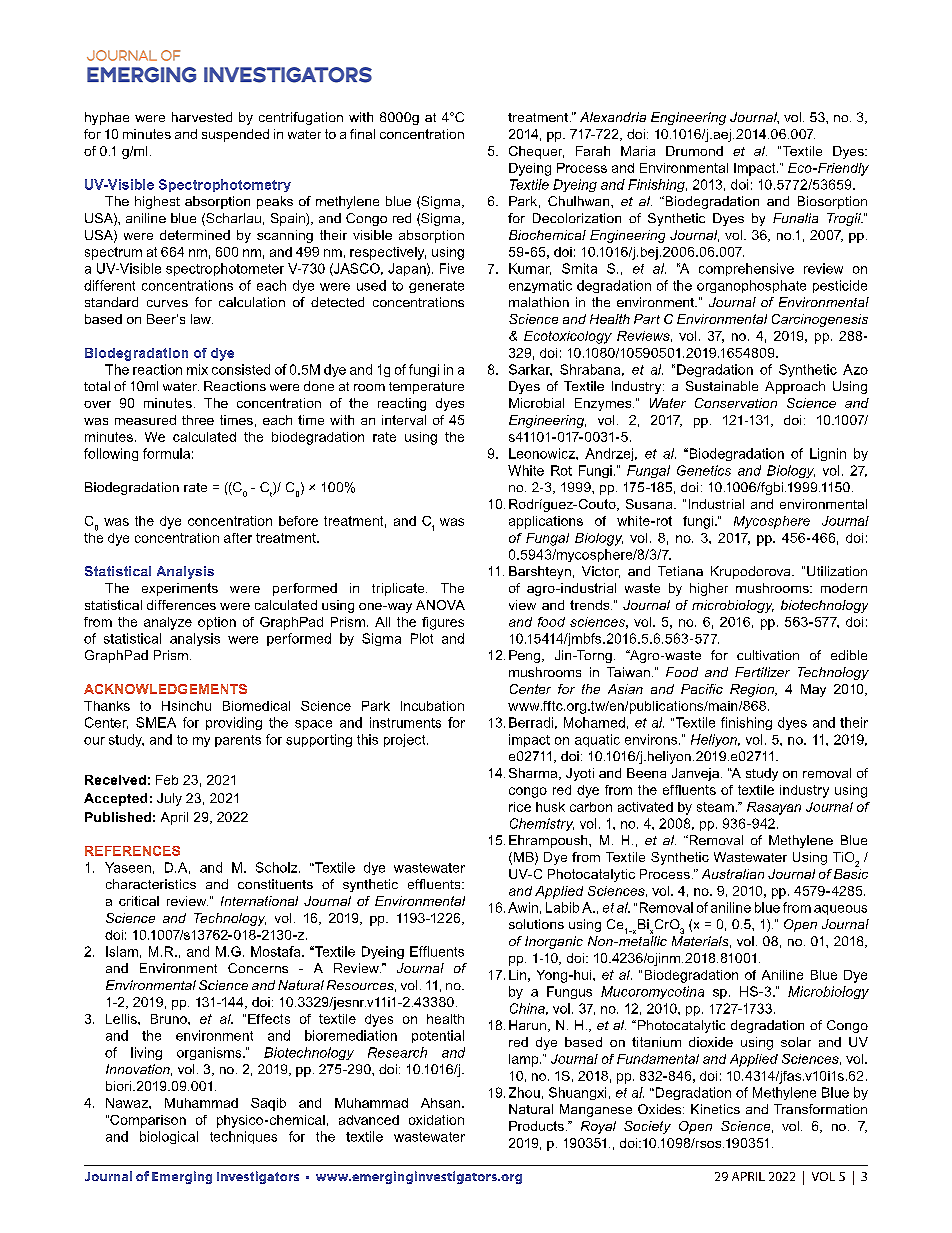  Describe the element at coordinates (169, 1137) in the screenshot. I see `biological` at that location.
